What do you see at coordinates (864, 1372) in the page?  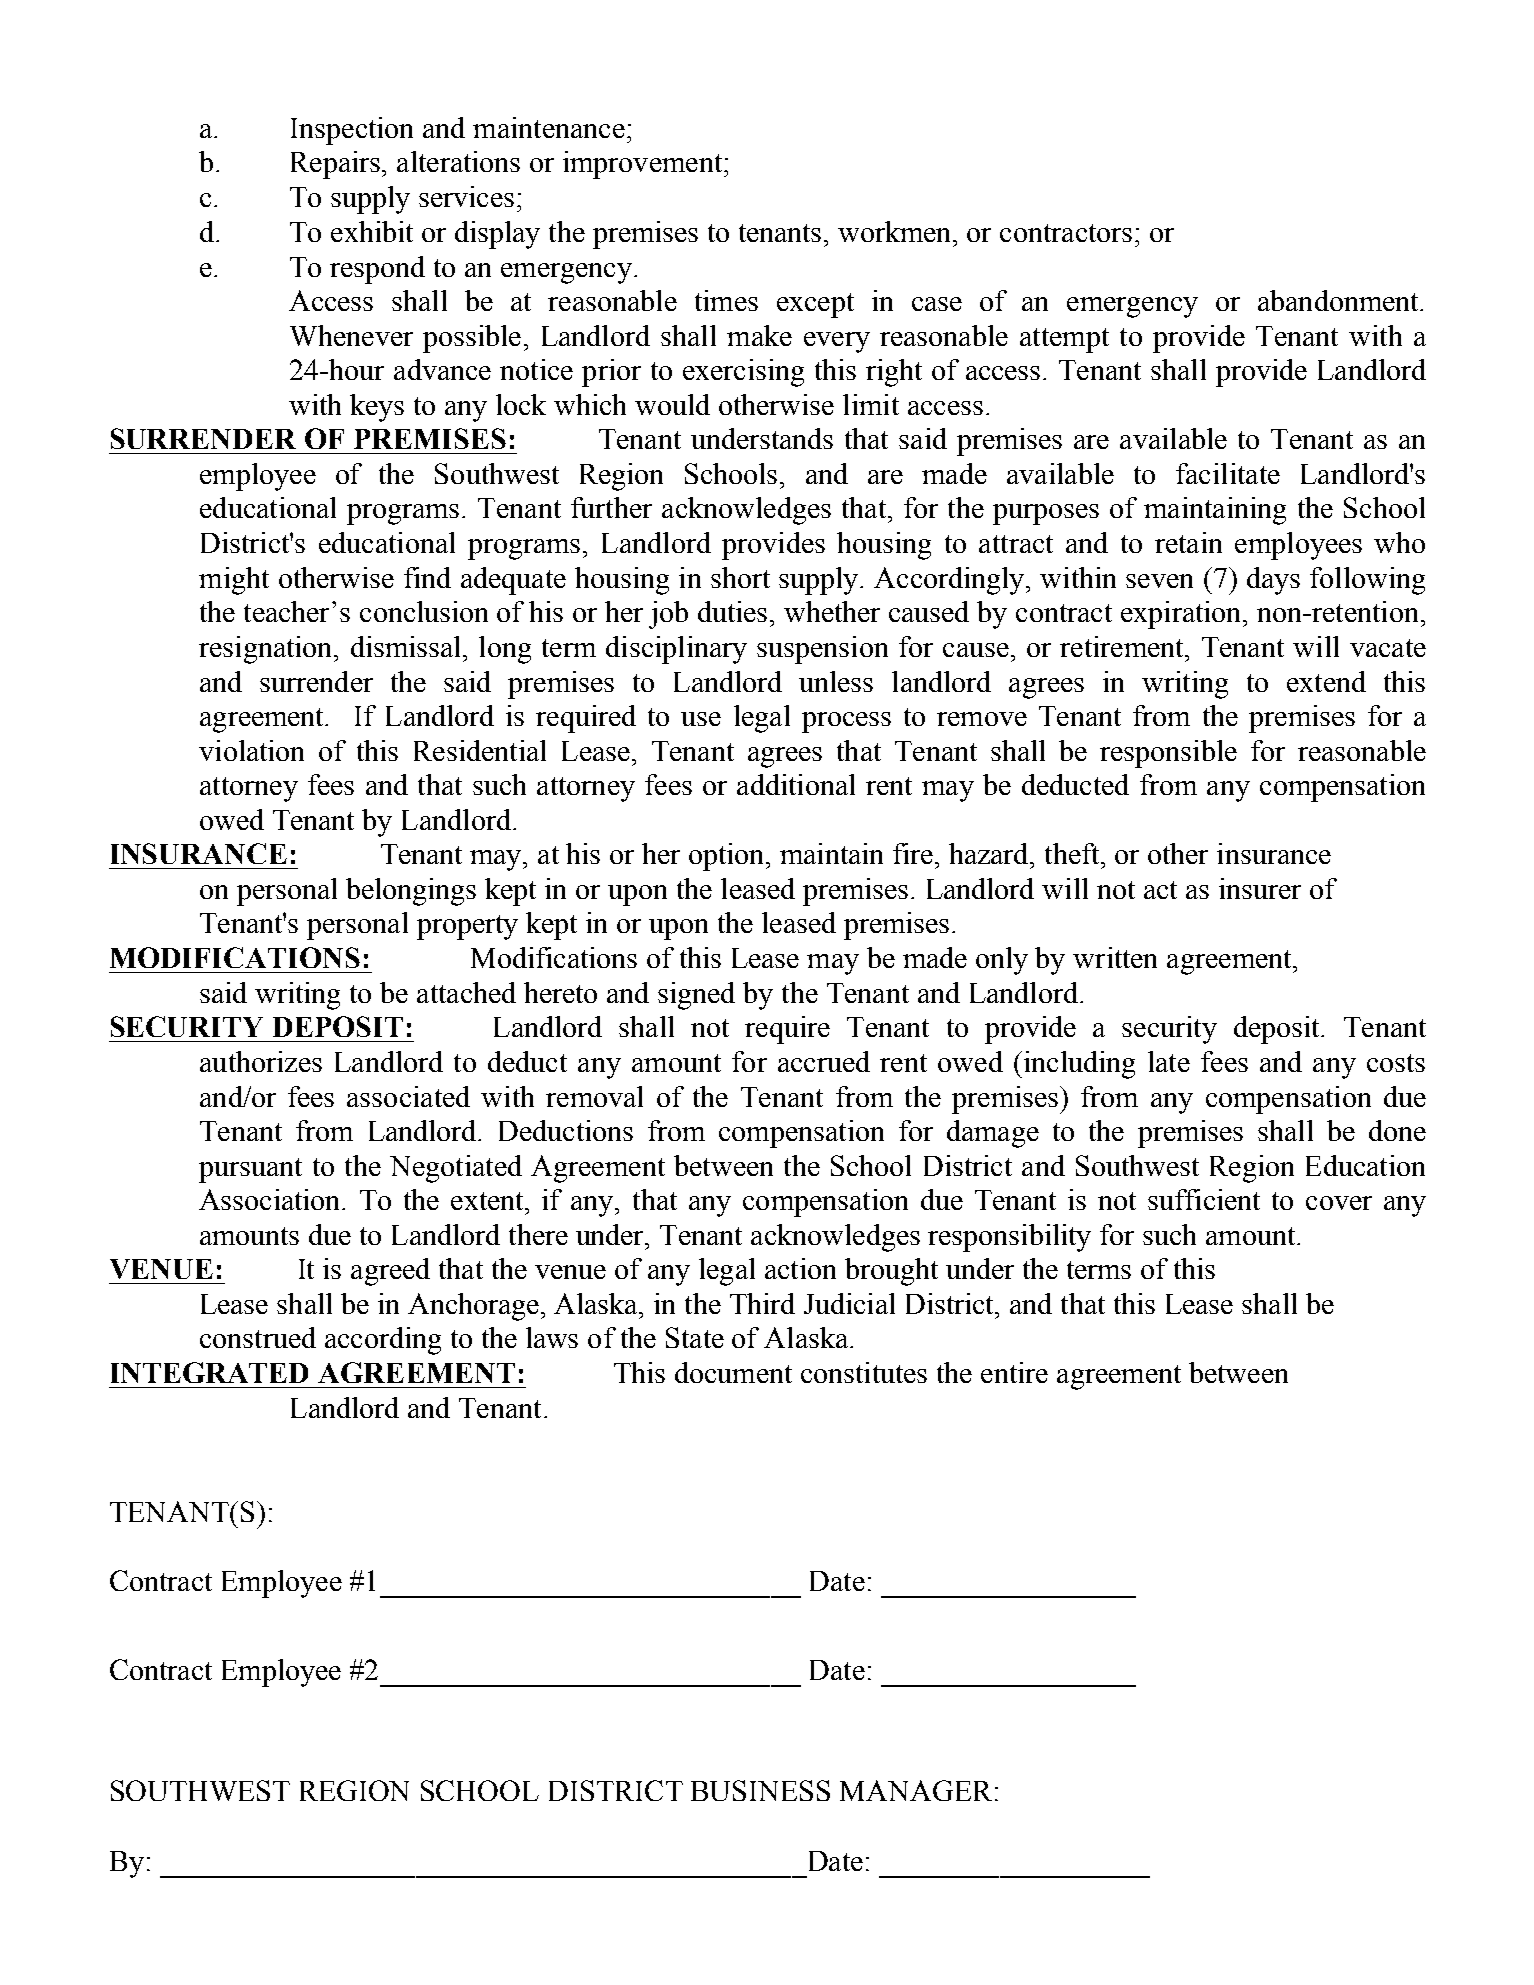 I see `constitutes` at bounding box center [864, 1372].
